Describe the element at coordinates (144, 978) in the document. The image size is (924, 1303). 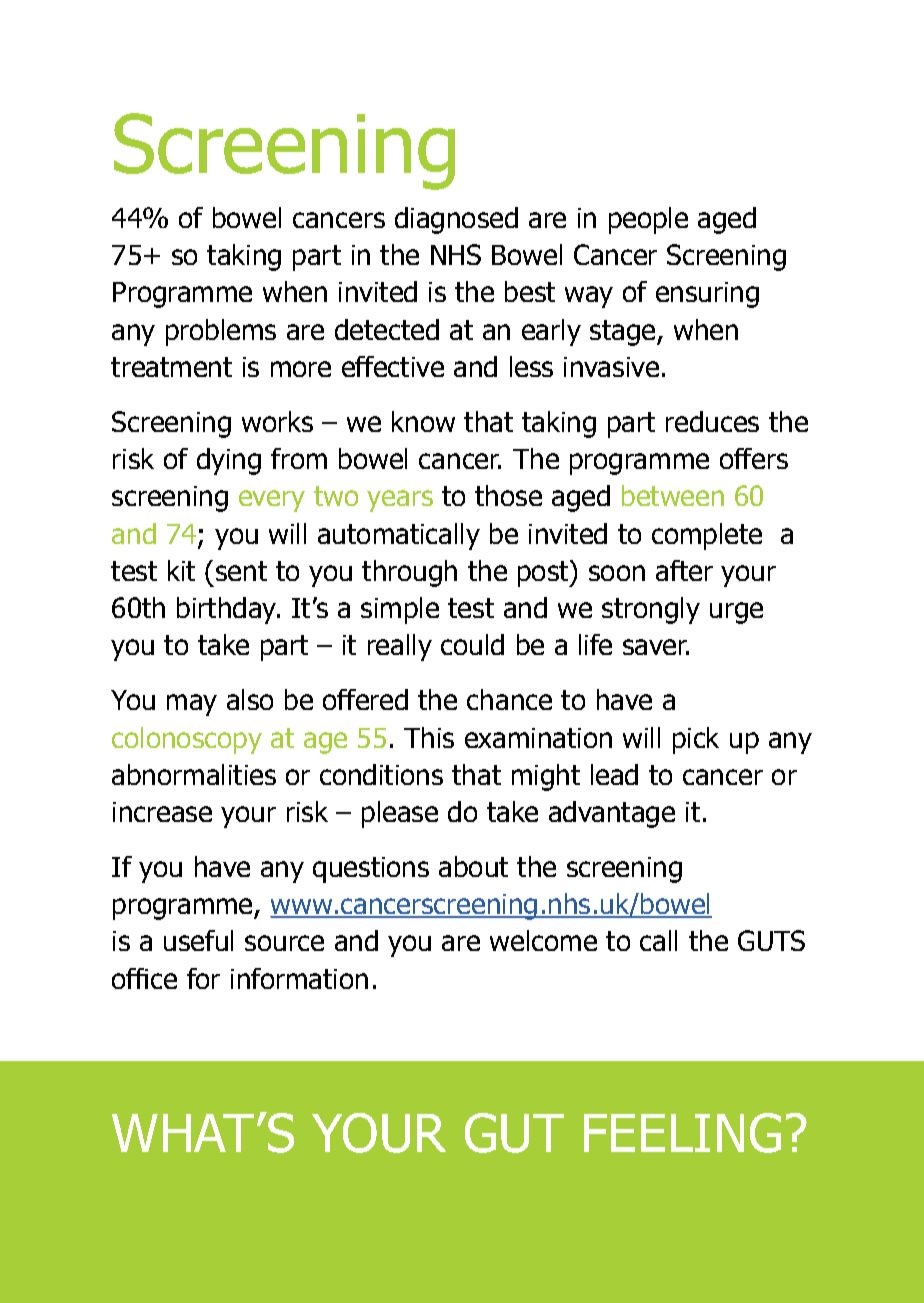
I see `office` at that location.
